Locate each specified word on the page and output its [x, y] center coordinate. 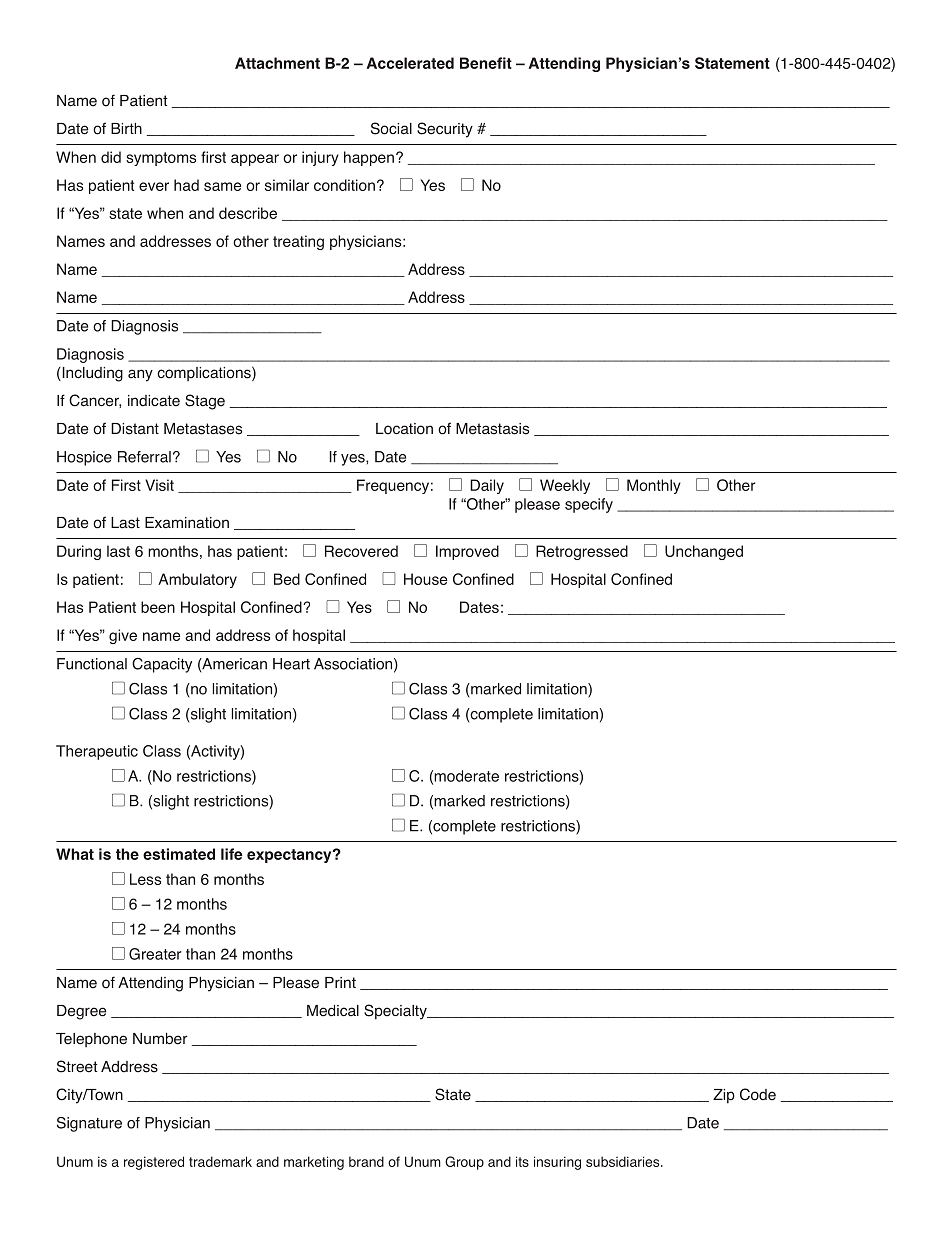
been [158, 607]
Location [404, 429]
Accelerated [410, 63]
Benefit [486, 63]
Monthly [654, 486]
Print [340, 982]
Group [464, 1163]
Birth [126, 128]
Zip [724, 1096]
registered [154, 1163]
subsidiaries [624, 1161]
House [425, 579]
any [140, 375]
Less [145, 879]
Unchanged [704, 552]
